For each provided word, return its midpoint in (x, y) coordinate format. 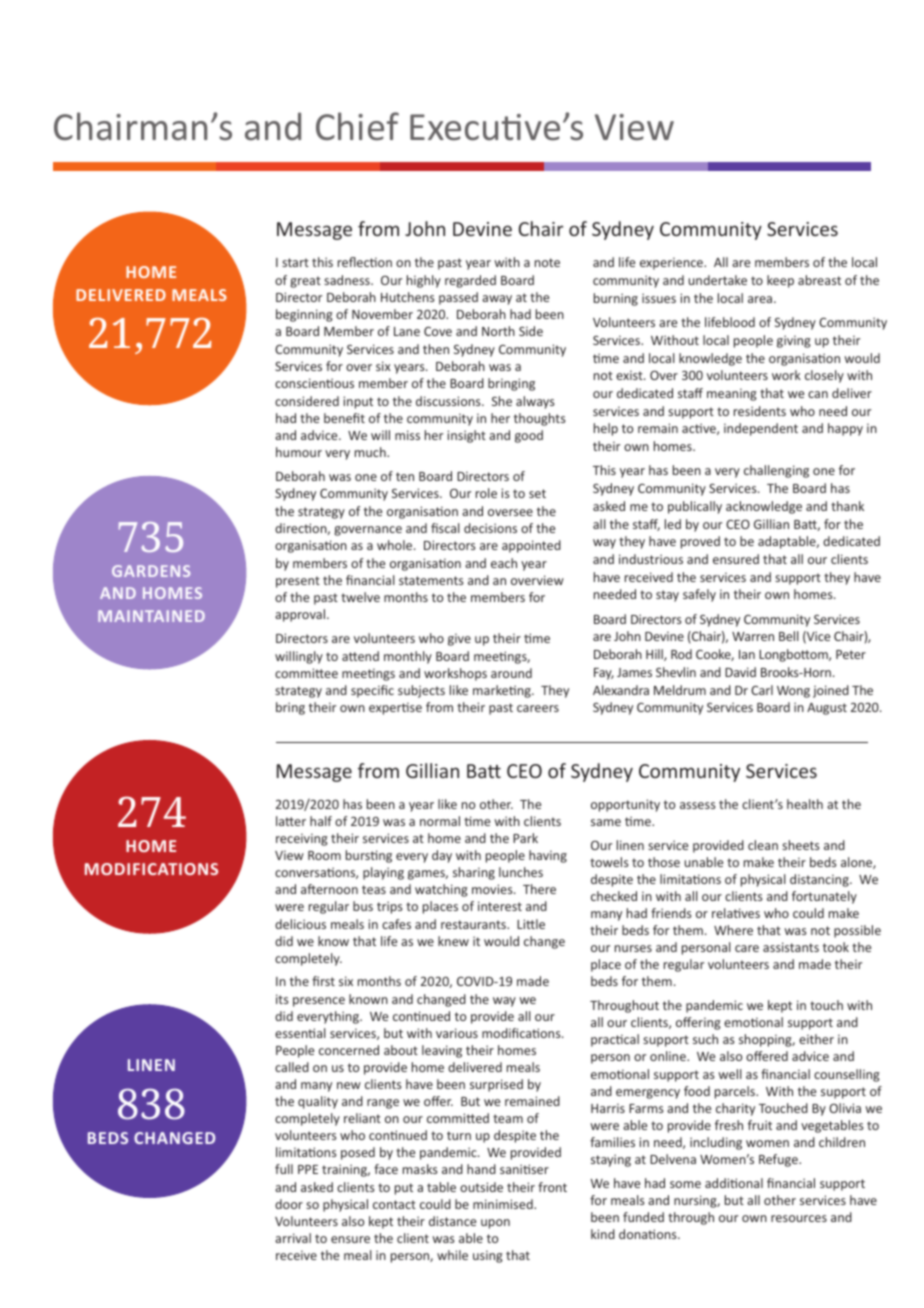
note (547, 262)
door (289, 1204)
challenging (776, 471)
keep (780, 281)
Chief (357, 126)
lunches (521, 872)
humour (299, 452)
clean (763, 845)
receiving (302, 839)
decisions (490, 528)
